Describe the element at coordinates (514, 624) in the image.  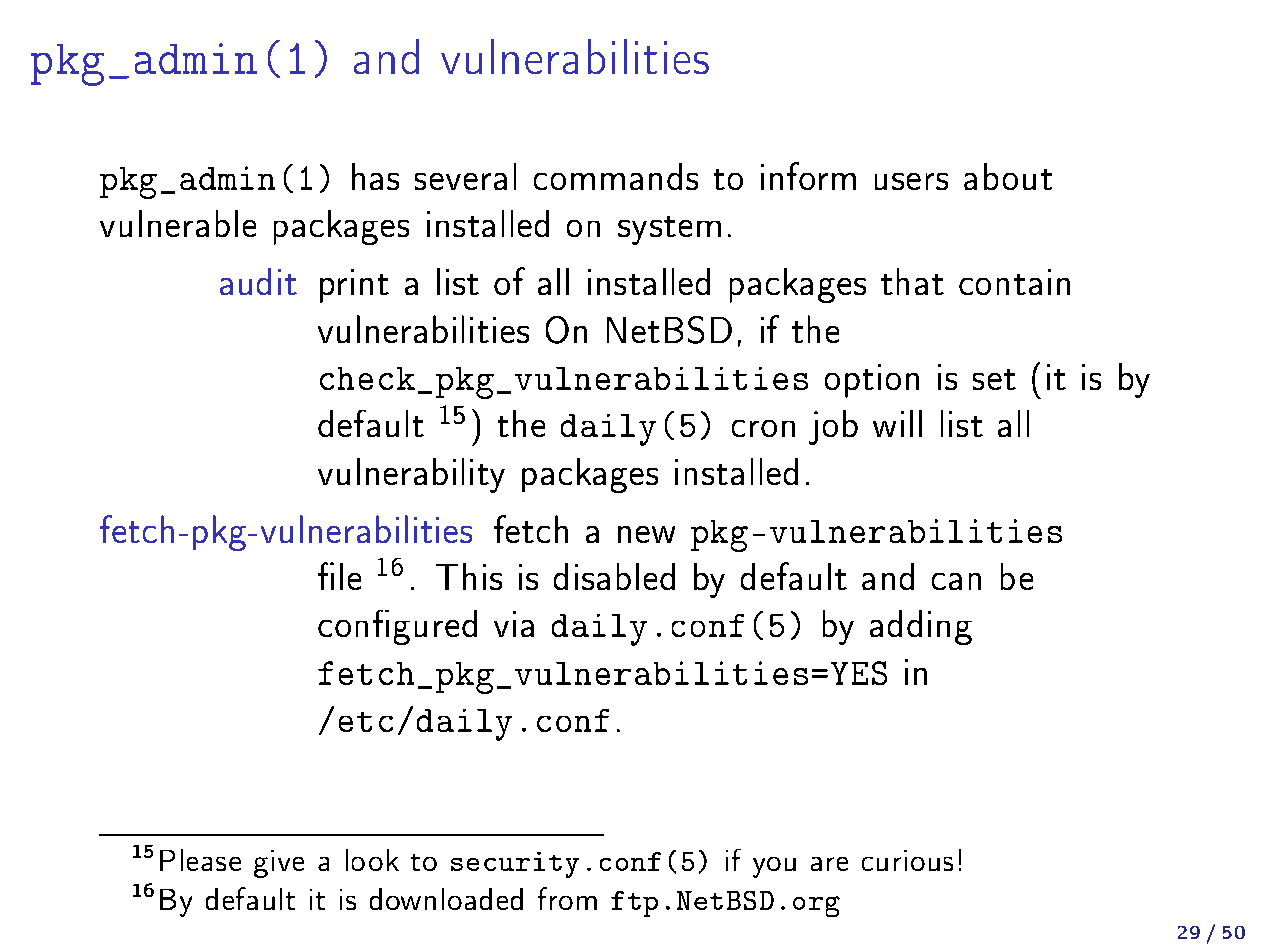
I see `via` at that location.
